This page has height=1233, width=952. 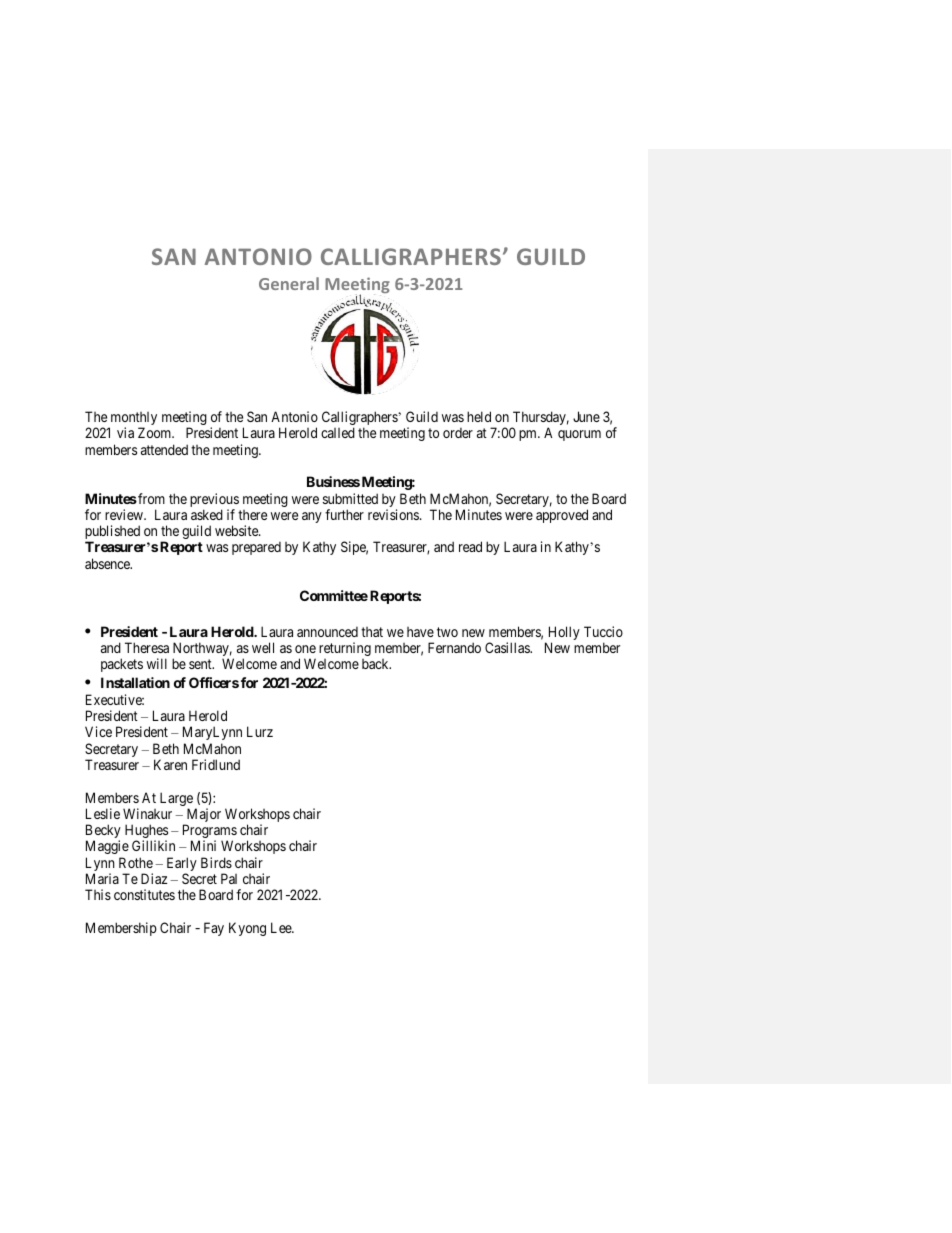 What do you see at coordinates (289, 283) in the page?
I see `General` at bounding box center [289, 283].
